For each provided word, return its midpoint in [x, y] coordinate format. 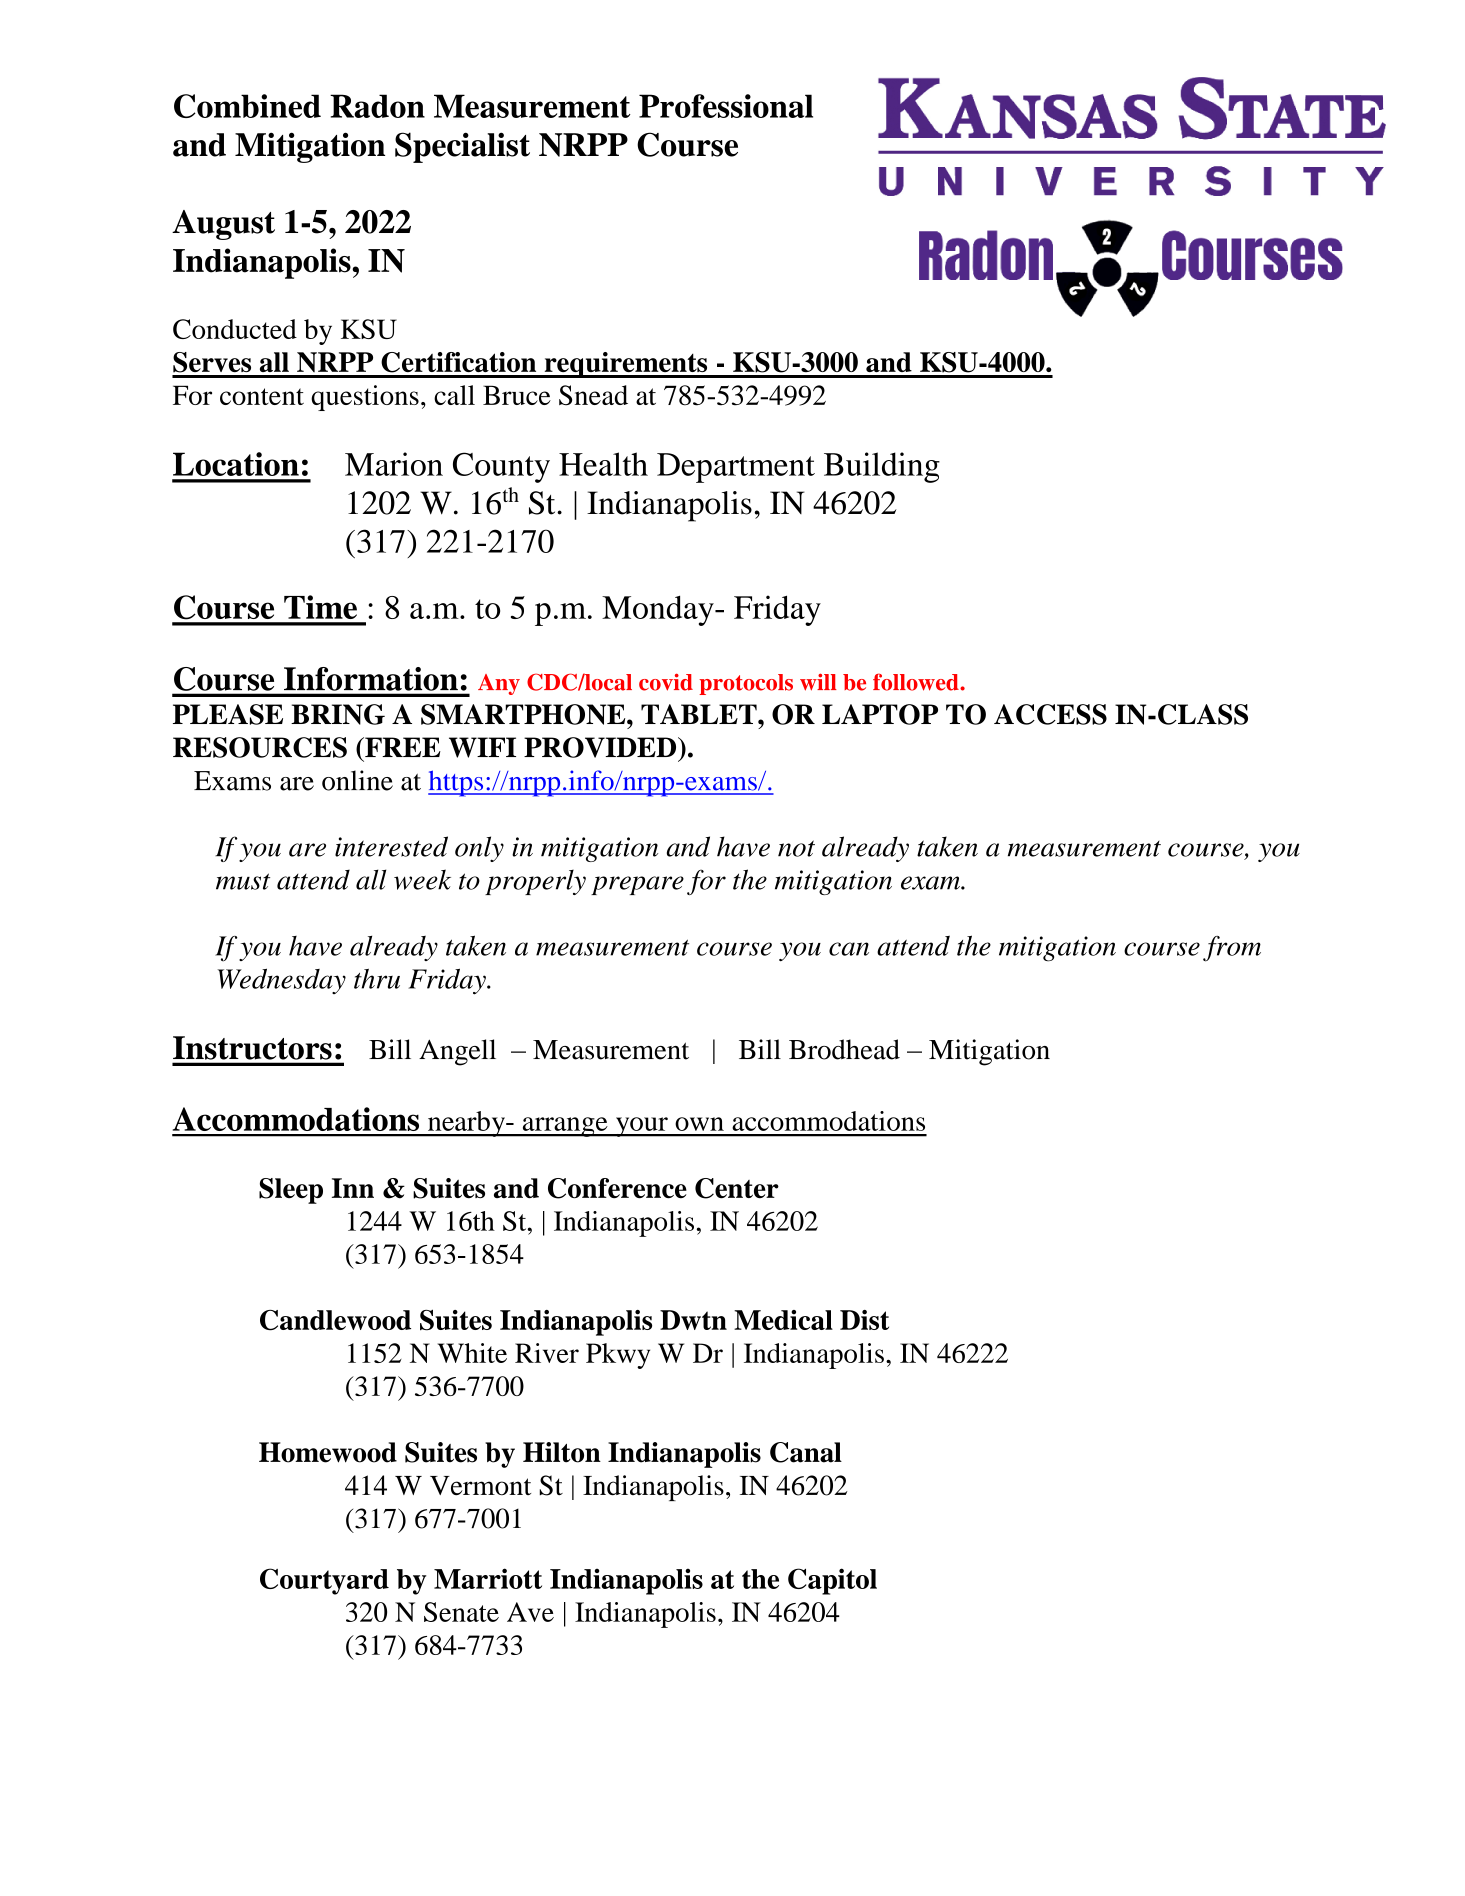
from [1232, 949]
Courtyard [324, 1581]
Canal [806, 1452]
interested [391, 846]
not [796, 848]
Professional [726, 106]
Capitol [832, 1581]
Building [882, 467]
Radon [377, 106]
